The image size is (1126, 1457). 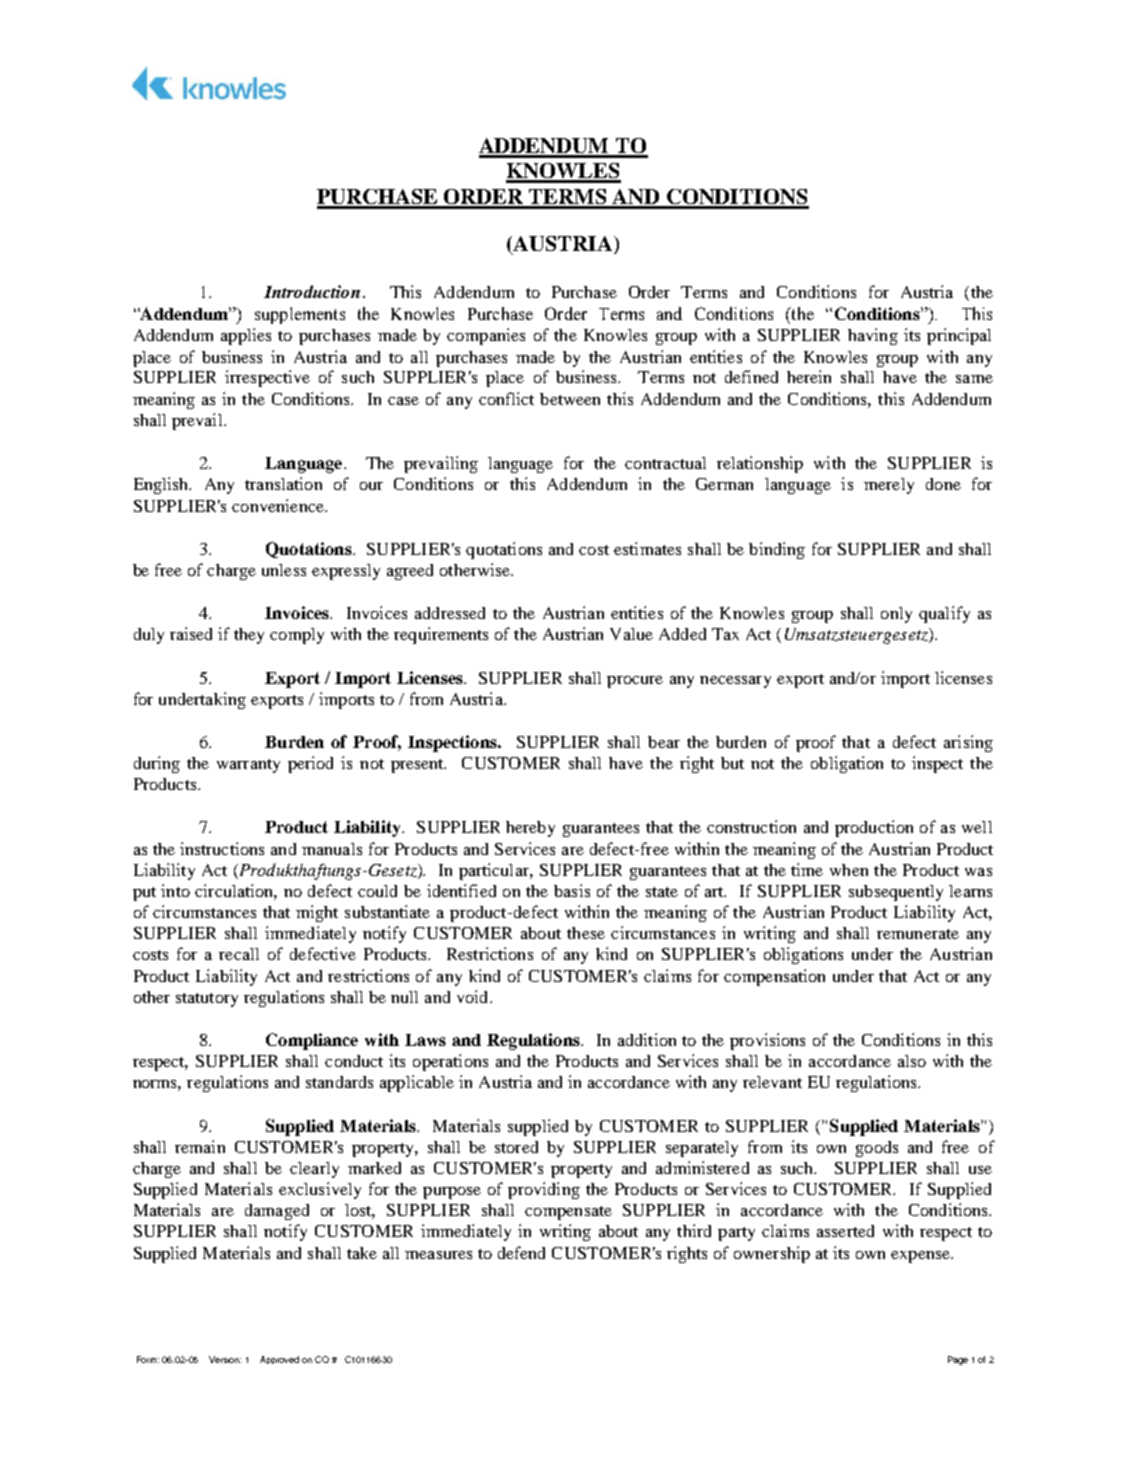 What do you see at coordinates (246, 336) in the screenshot?
I see `applies` at bounding box center [246, 336].
